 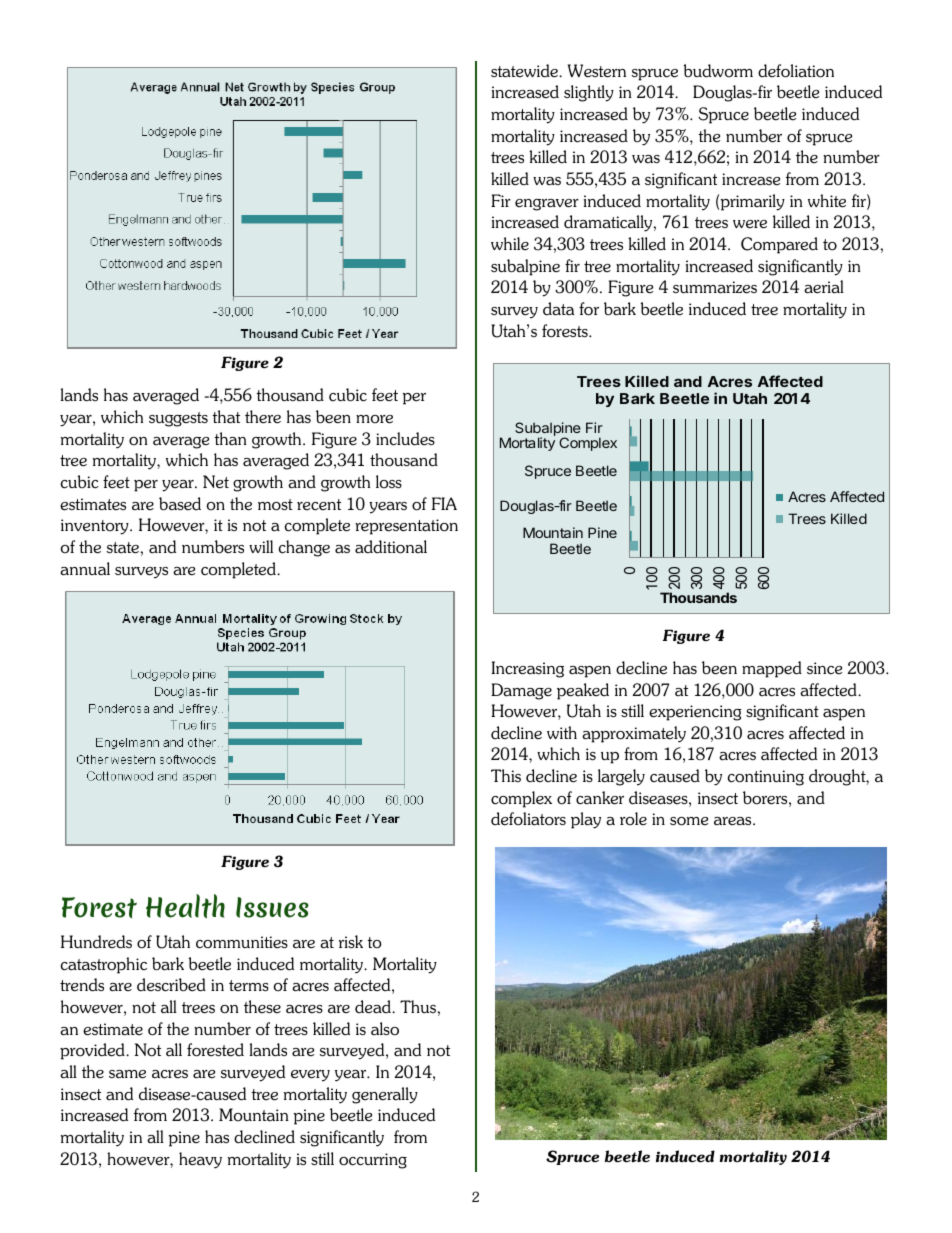 I want to click on budworm, so click(x=718, y=71).
